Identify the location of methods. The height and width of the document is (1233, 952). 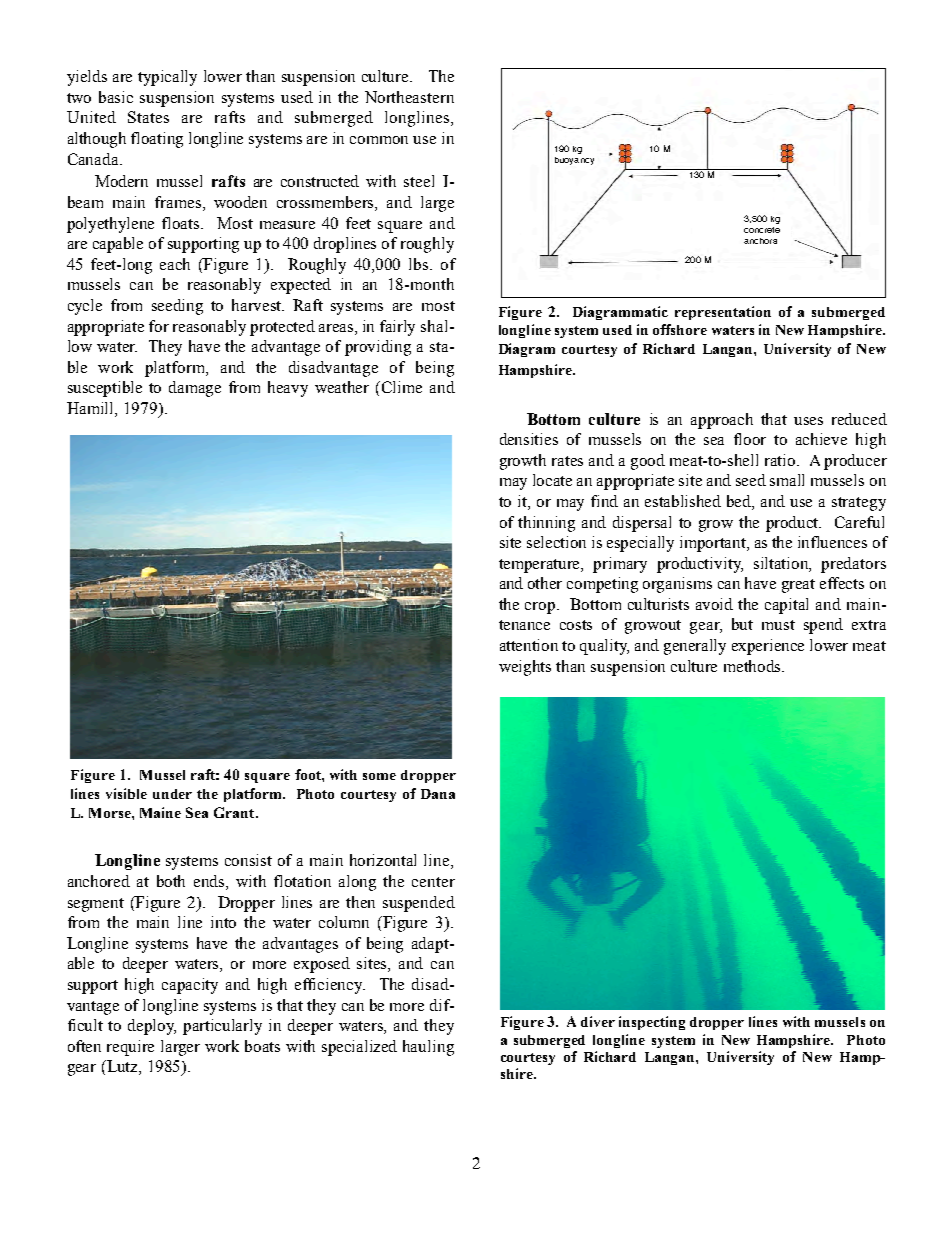
(754, 666).
